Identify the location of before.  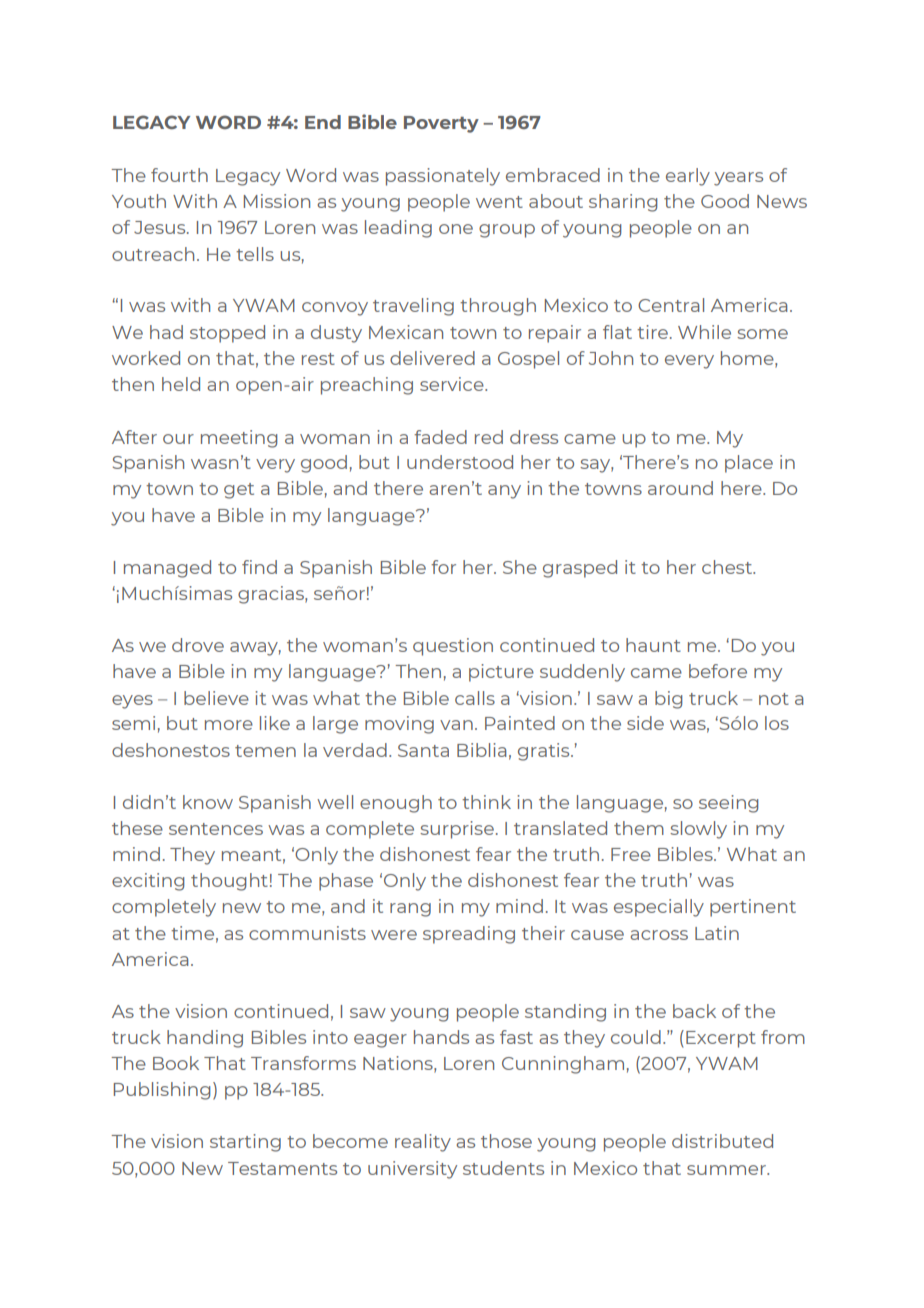
(718, 671).
